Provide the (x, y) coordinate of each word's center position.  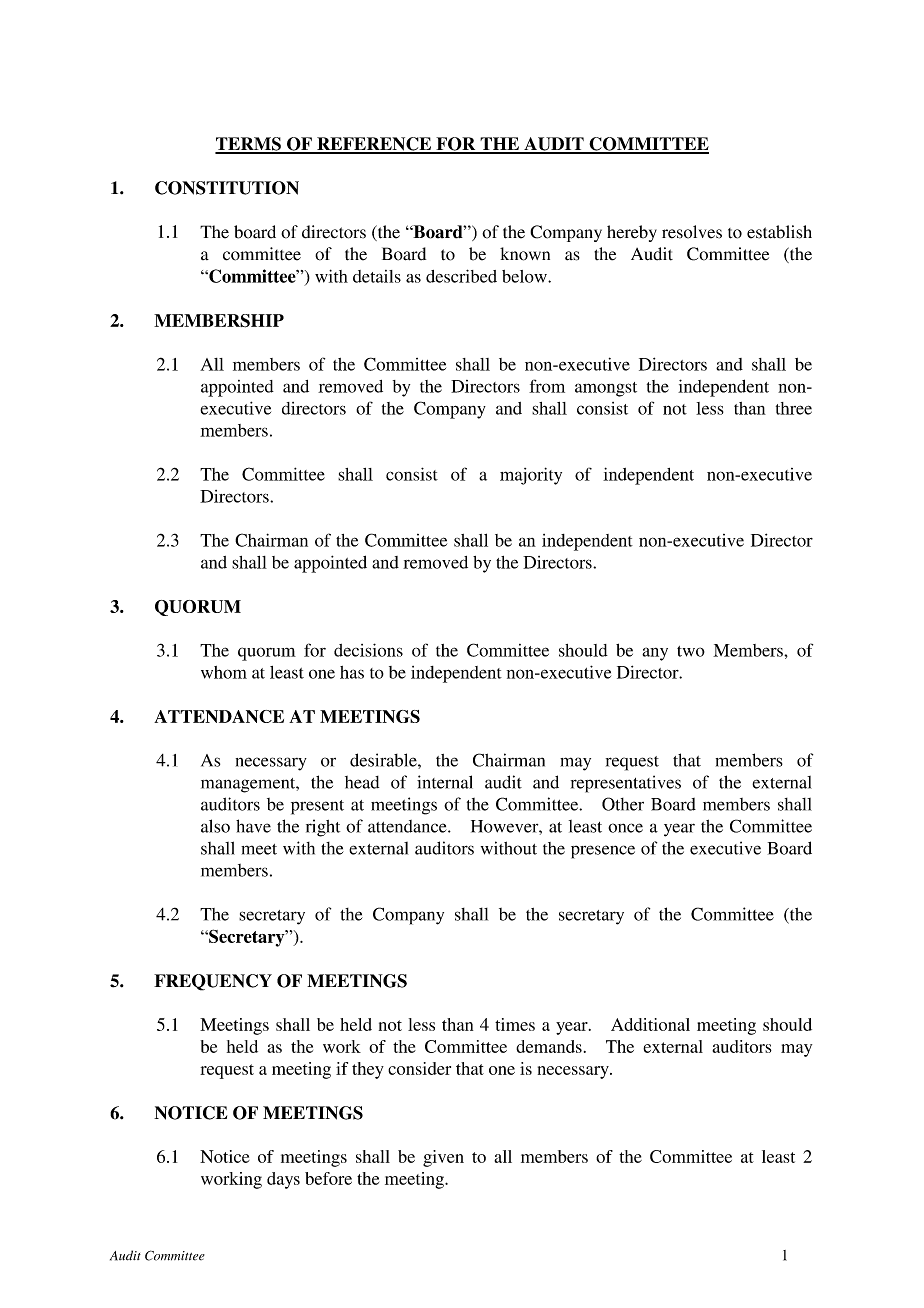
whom (224, 672)
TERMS (249, 145)
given (443, 1158)
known (525, 254)
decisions (368, 650)
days (283, 1180)
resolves (692, 232)
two (691, 651)
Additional (650, 1024)
